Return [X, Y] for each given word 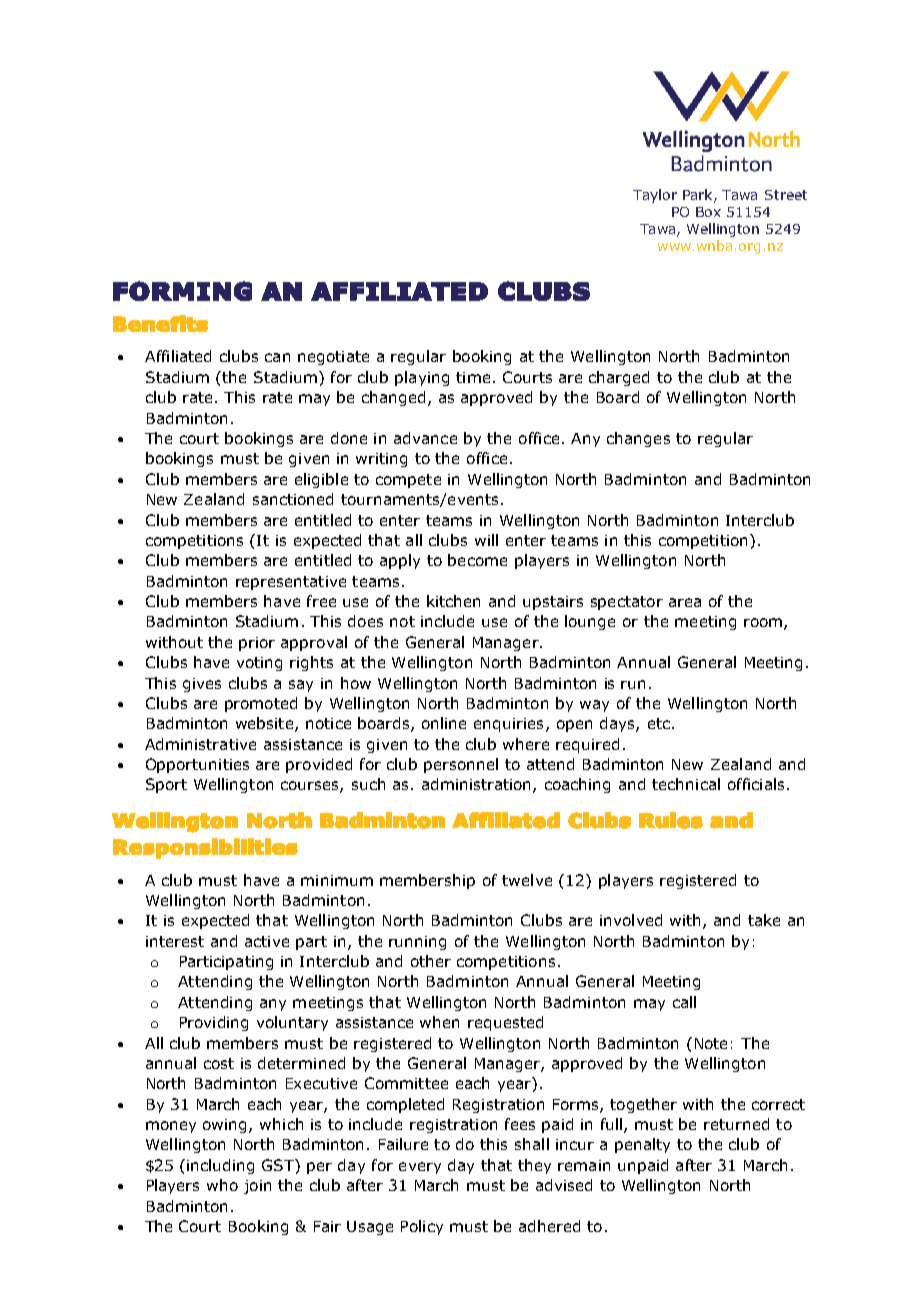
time [473, 377]
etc [659, 723]
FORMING [182, 291]
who [222, 1185]
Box [708, 212]
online [444, 723]
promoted [261, 704]
